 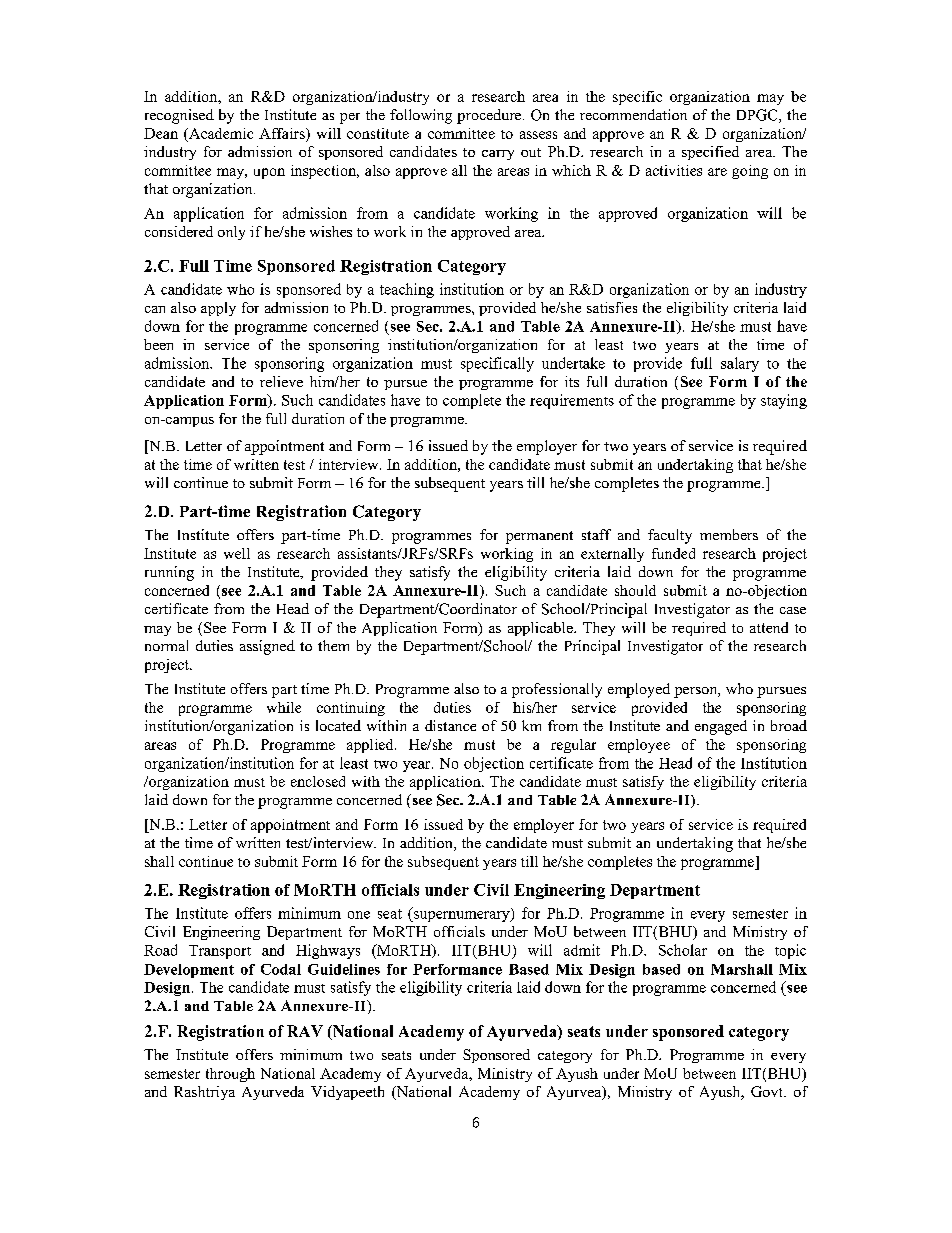 What do you see at coordinates (769, 627) in the page?
I see `attend` at bounding box center [769, 627].
